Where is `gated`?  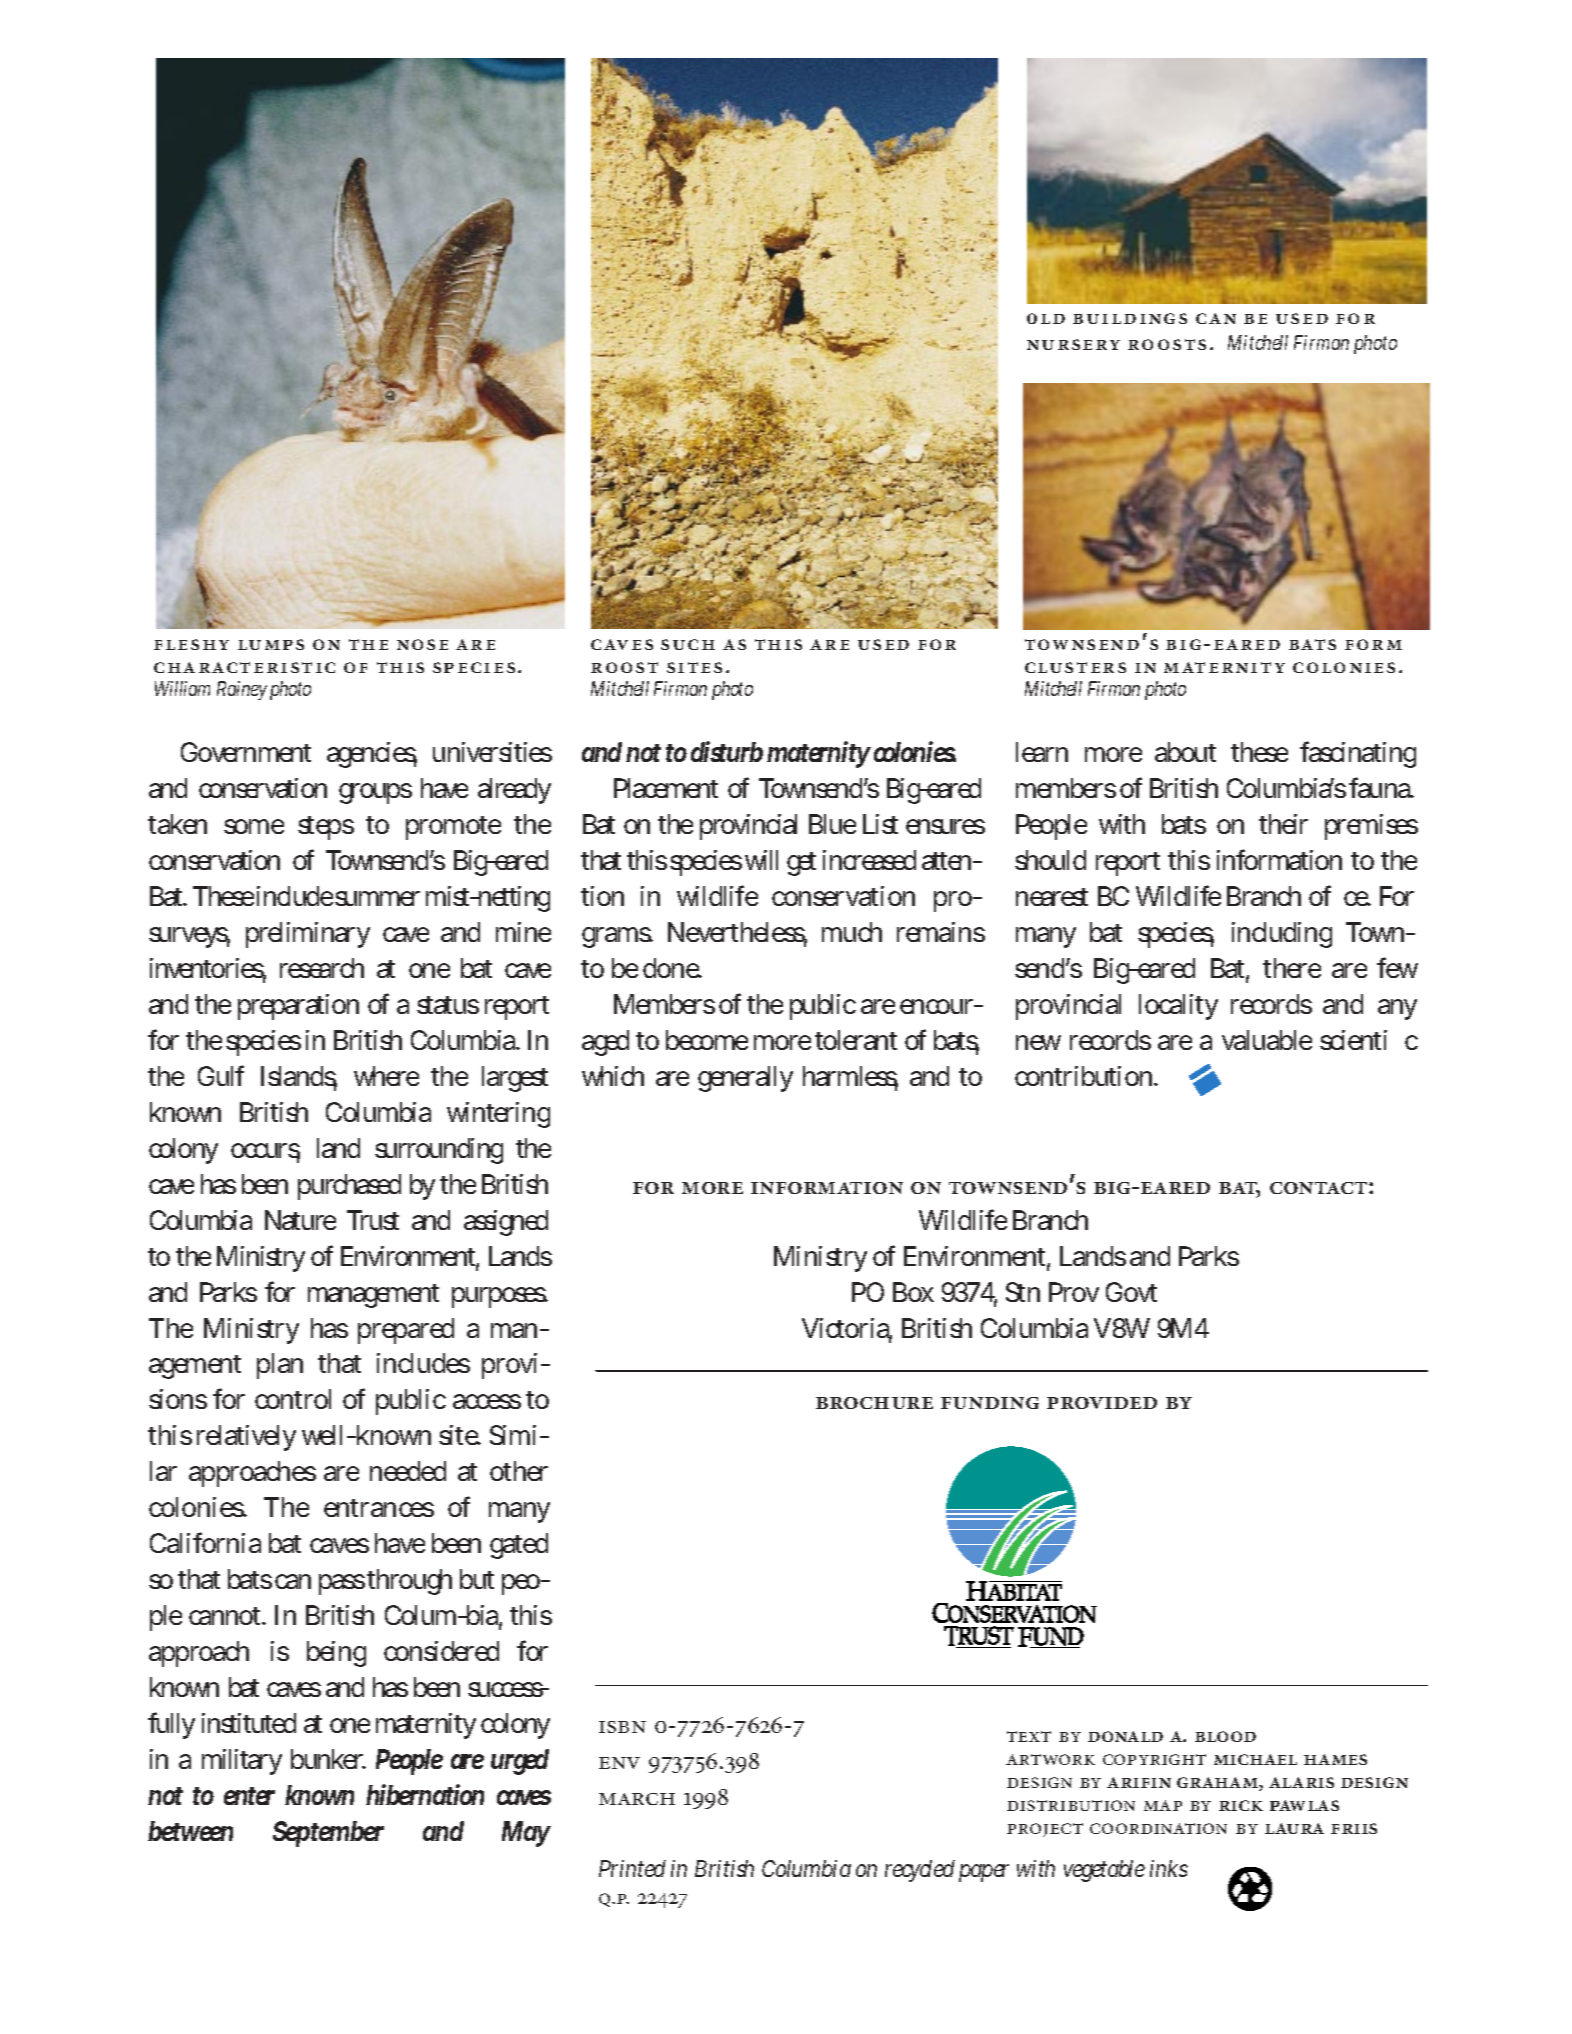 gated is located at coordinates (519, 1546).
